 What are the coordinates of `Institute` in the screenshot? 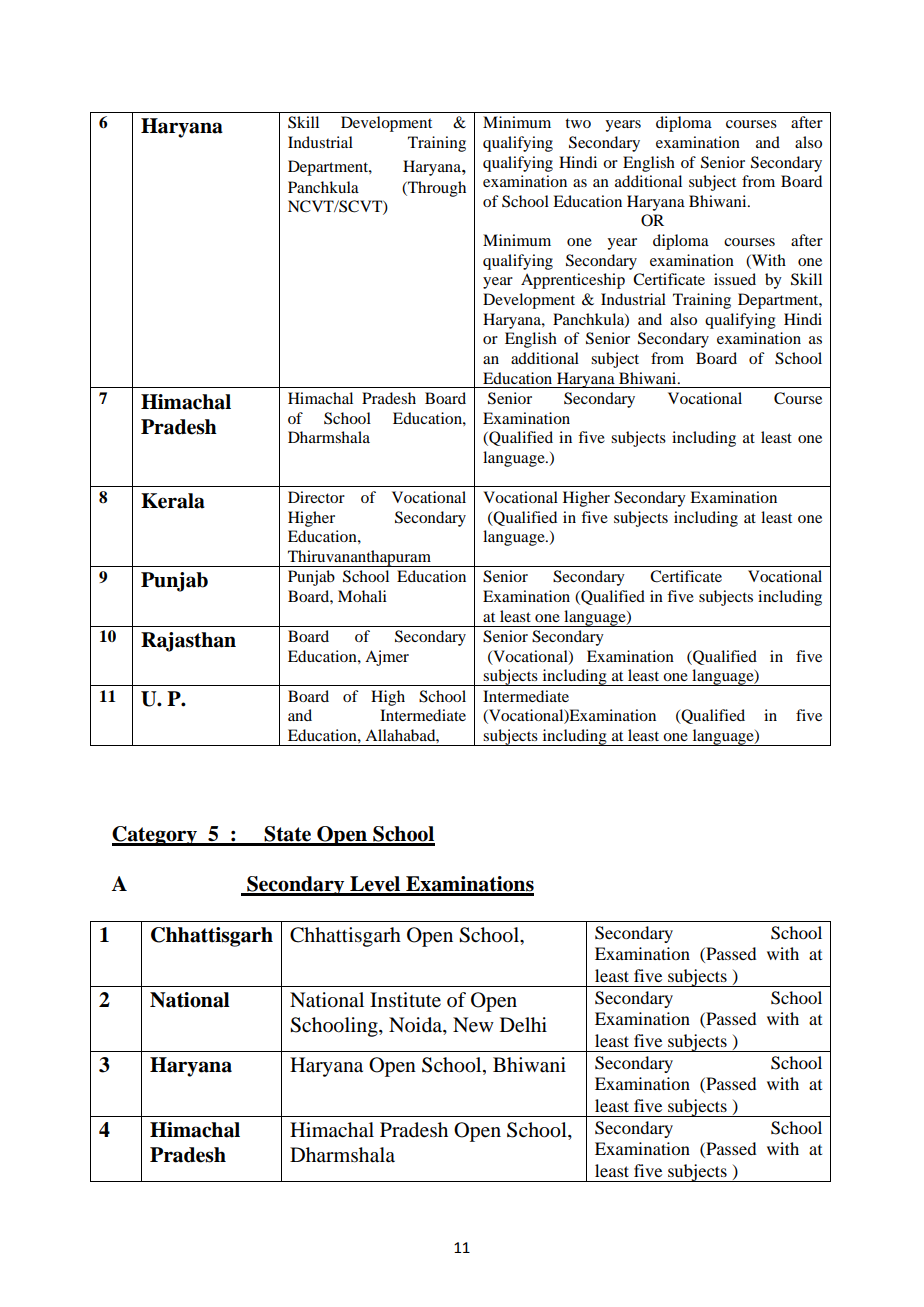 It's located at (405, 1000).
